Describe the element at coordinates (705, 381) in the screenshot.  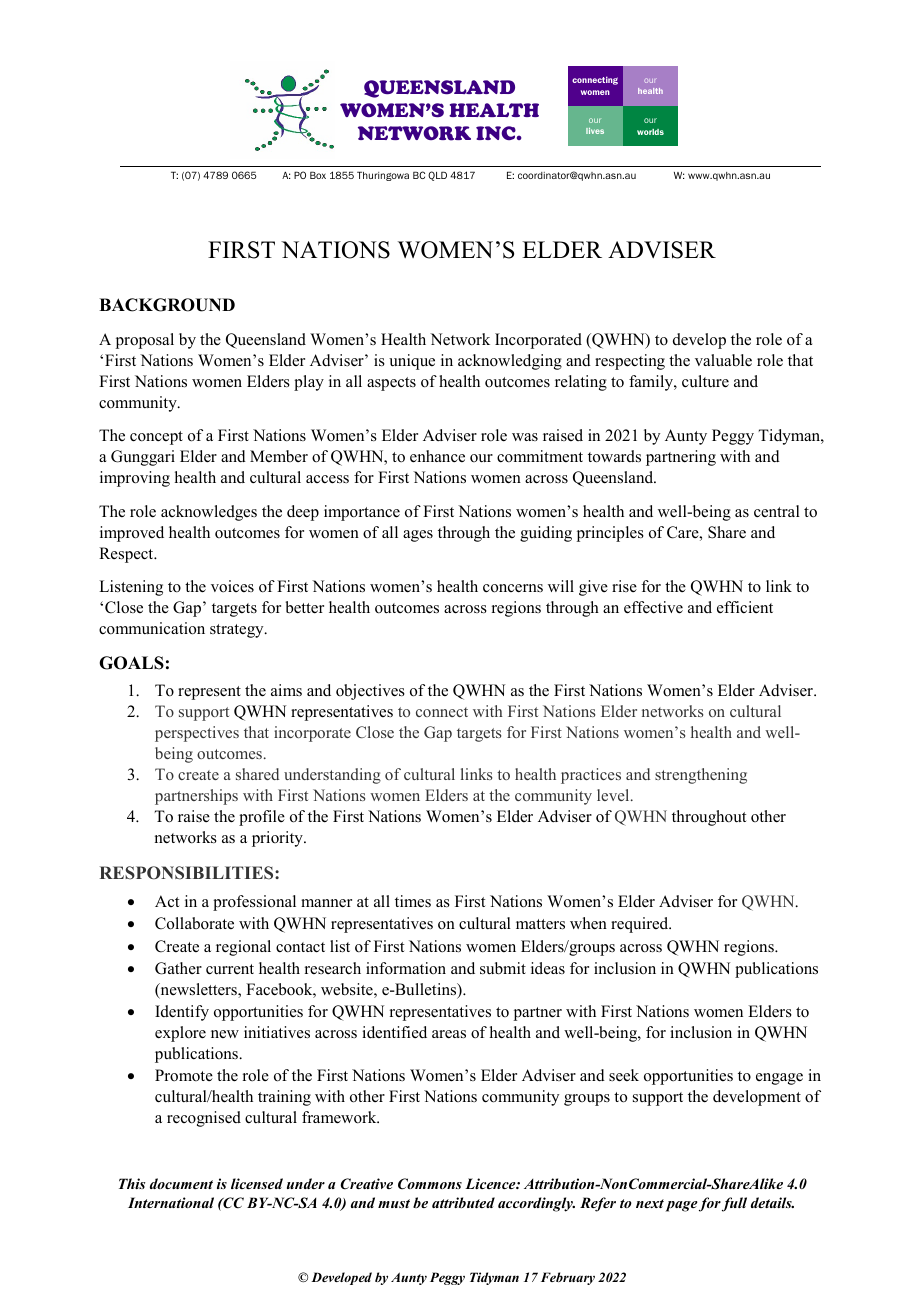
I see `culture` at that location.
